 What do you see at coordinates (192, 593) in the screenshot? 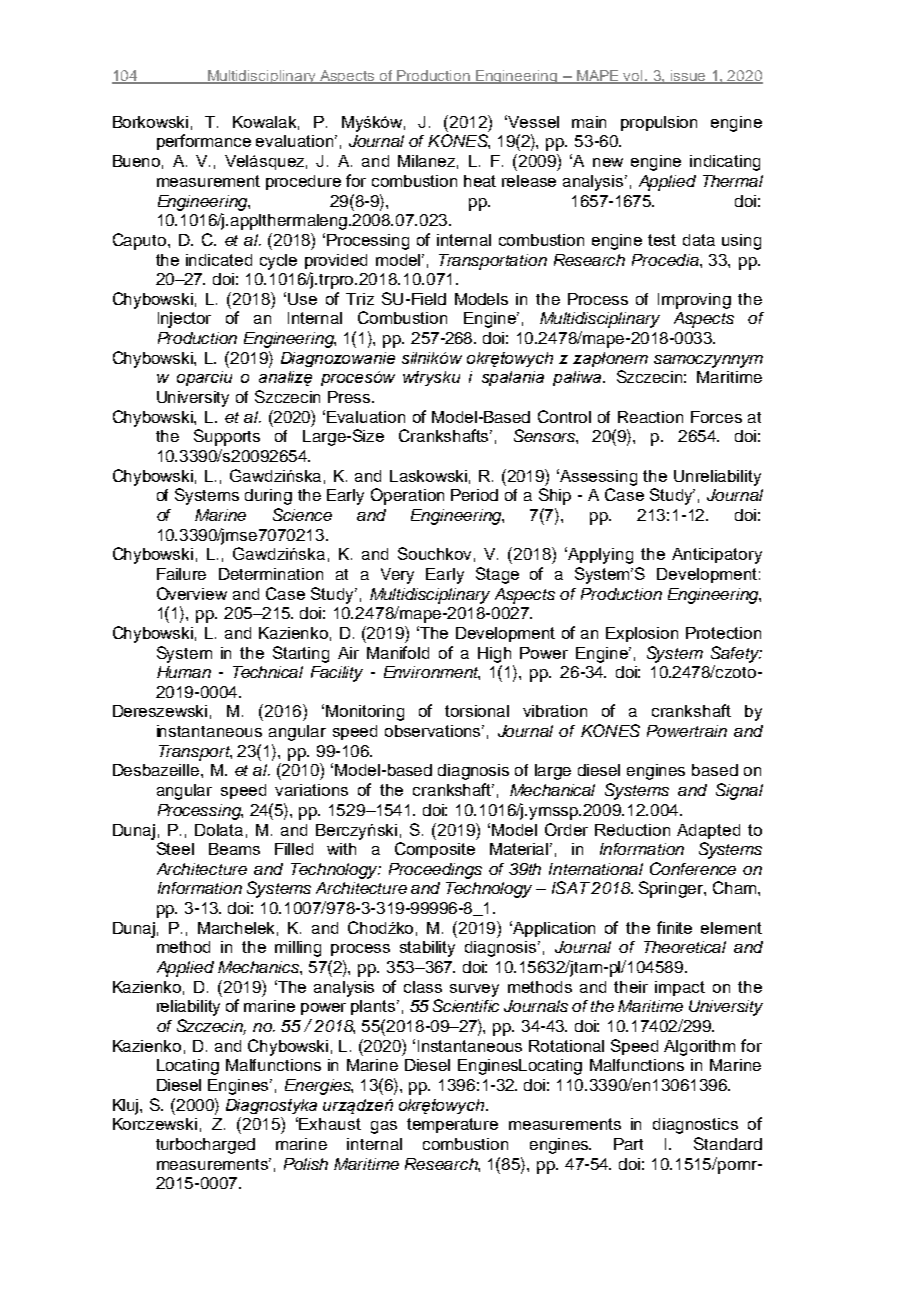
I see `Overview` at bounding box center [192, 593].
